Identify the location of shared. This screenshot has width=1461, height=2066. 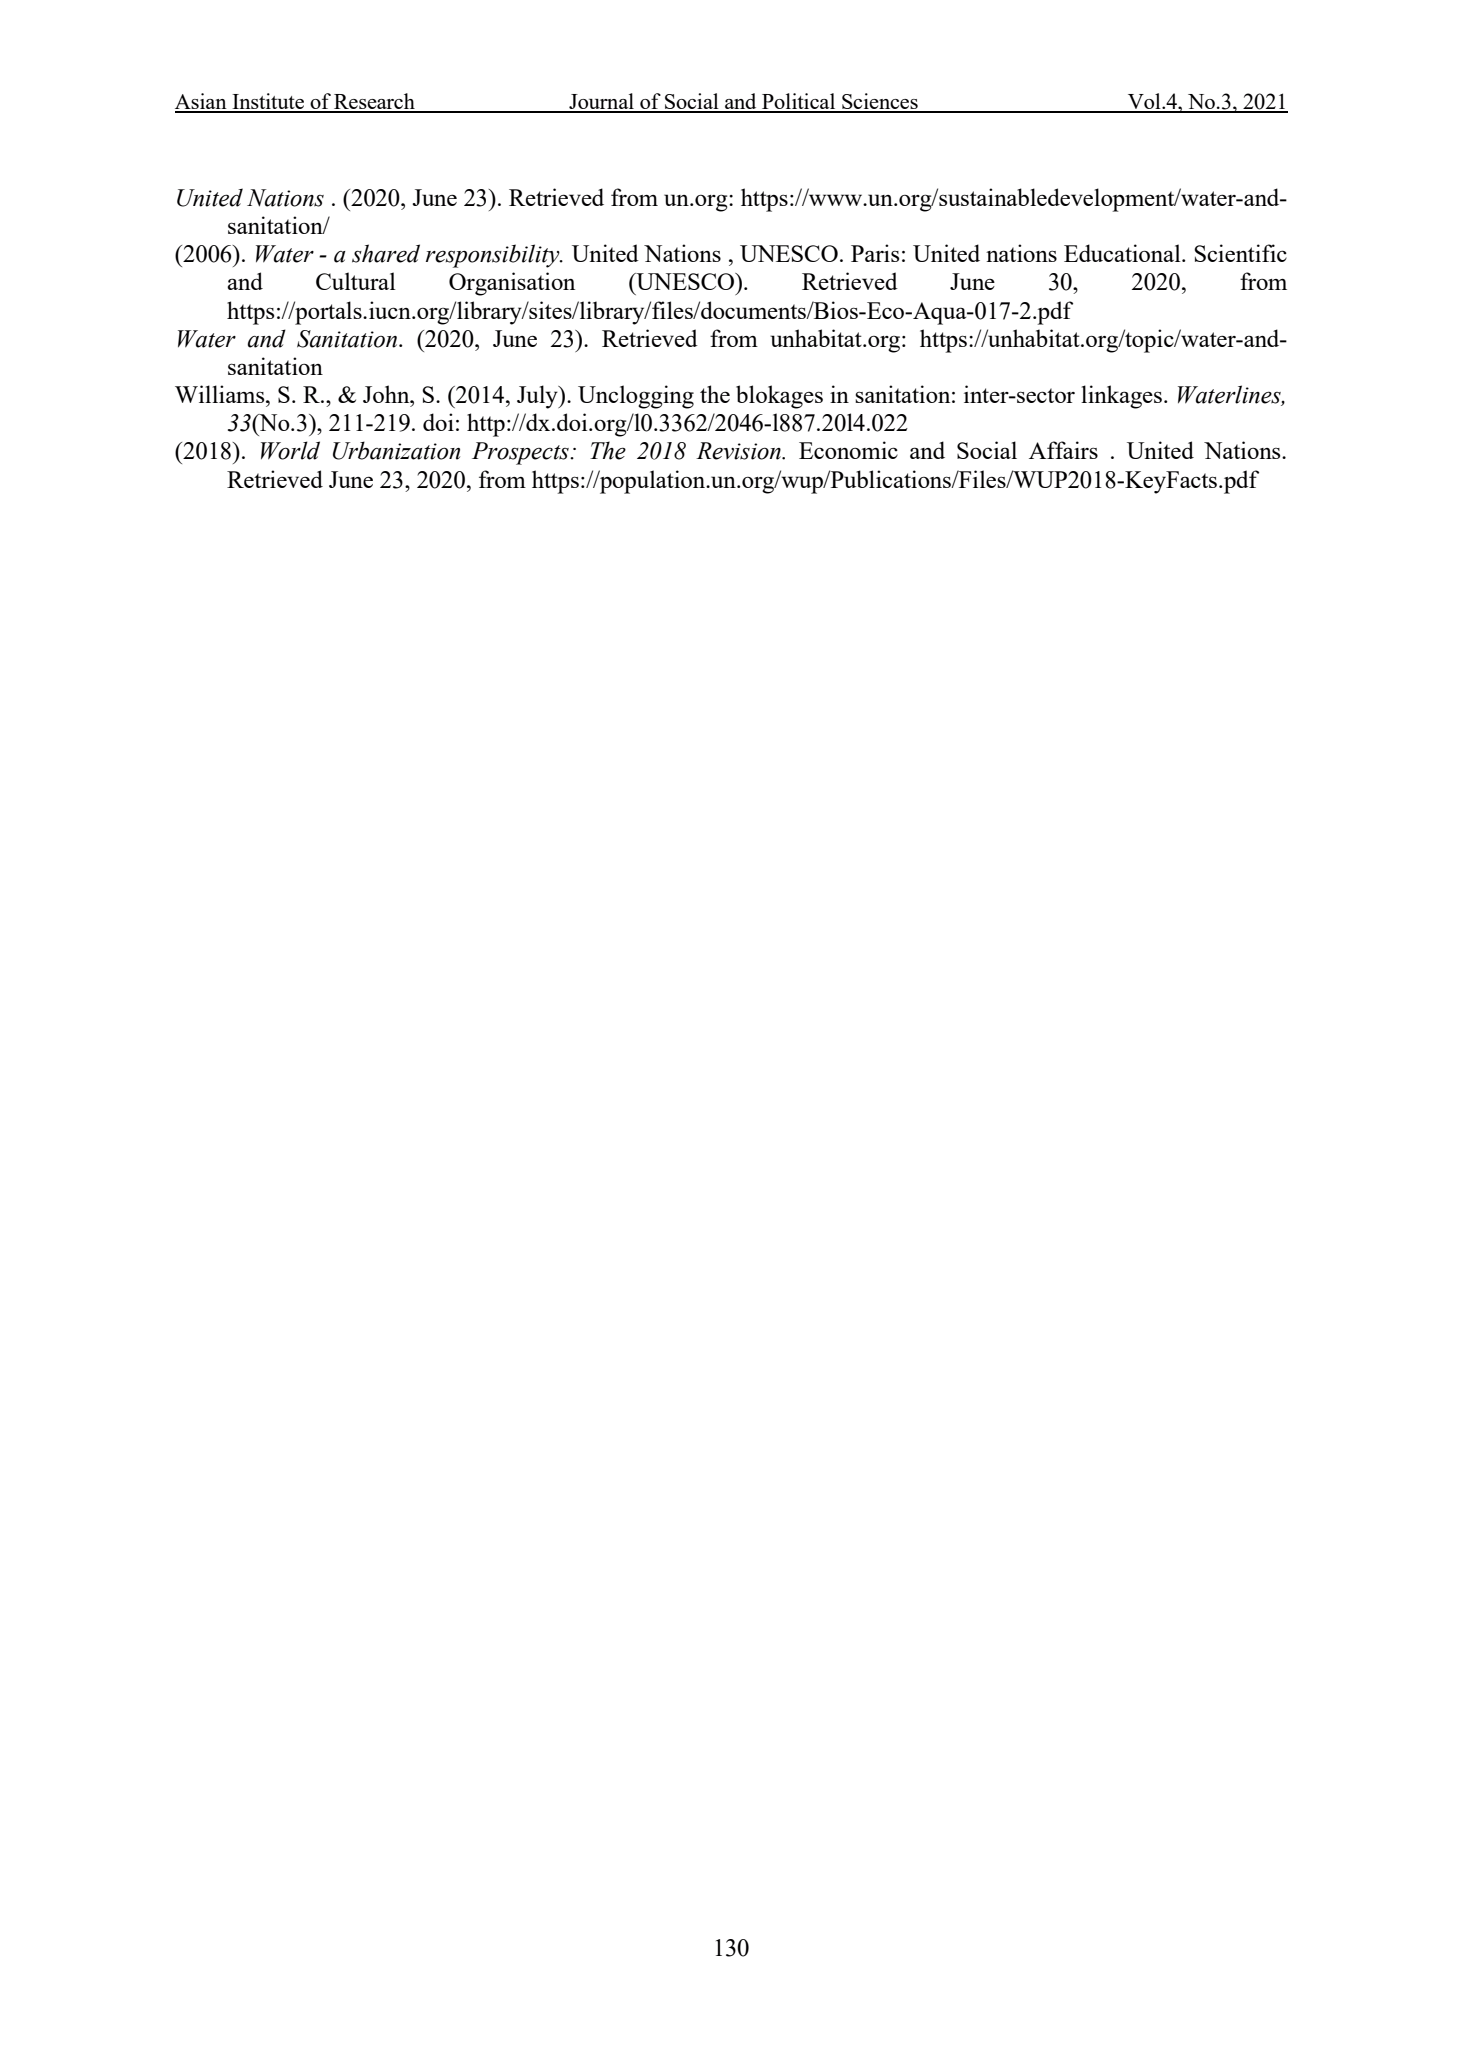
(386, 253).
